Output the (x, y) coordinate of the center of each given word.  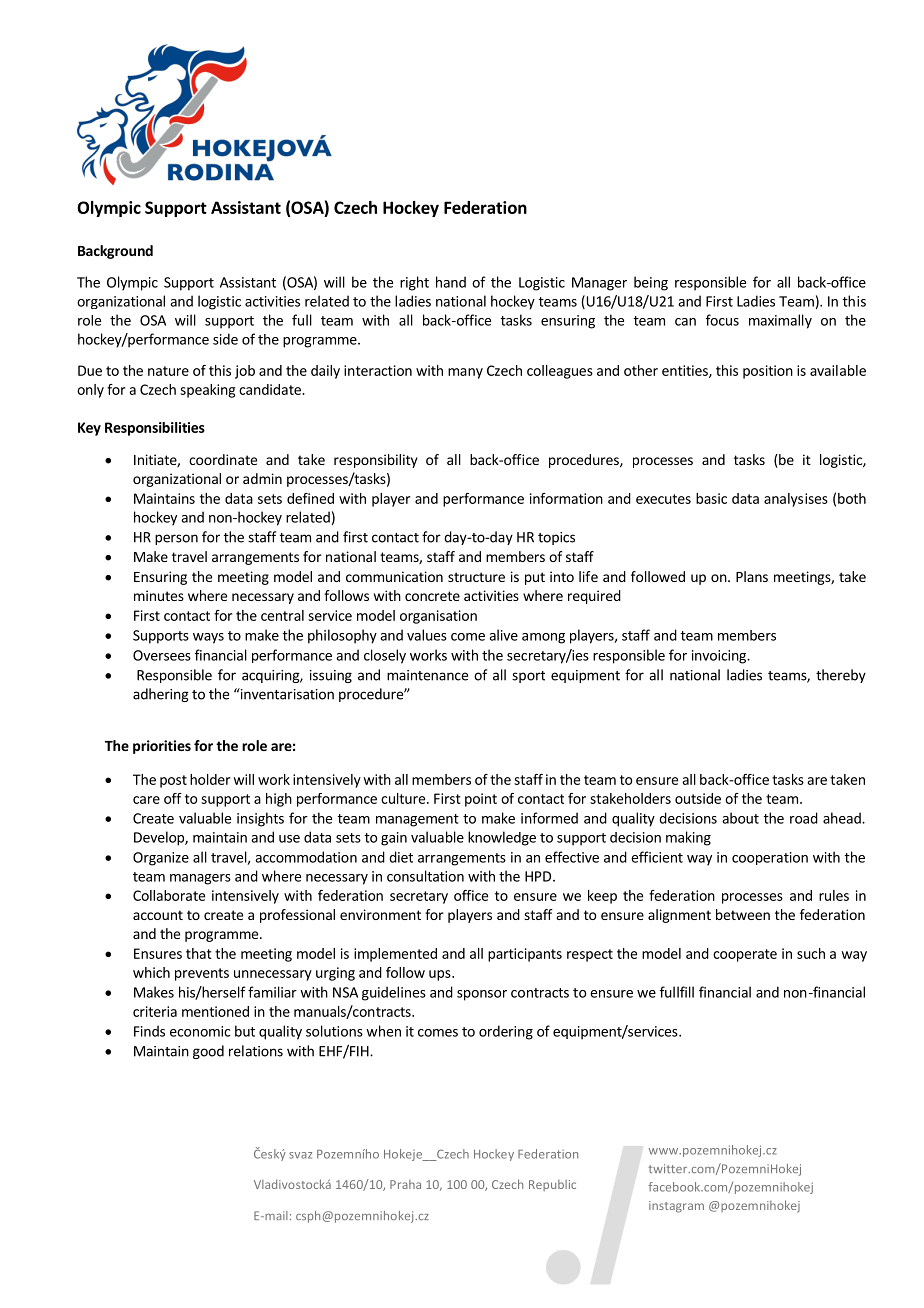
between (743, 914)
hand (451, 282)
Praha (405, 1184)
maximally (780, 321)
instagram (676, 1207)
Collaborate (169, 895)
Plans (752, 576)
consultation (425, 876)
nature (168, 371)
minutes (159, 595)
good (208, 1052)
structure (476, 577)
